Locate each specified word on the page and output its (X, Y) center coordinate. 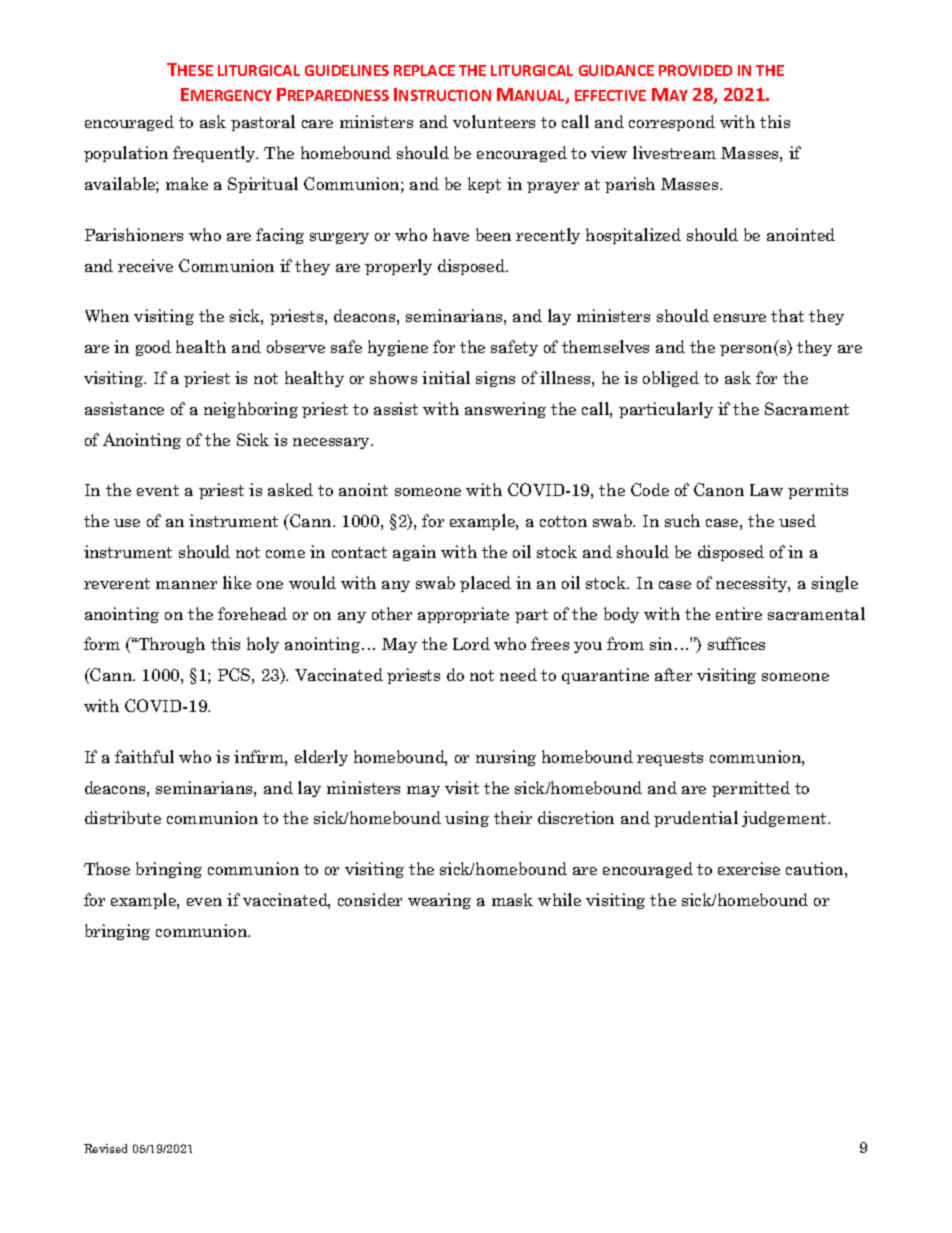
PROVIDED (695, 70)
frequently (215, 154)
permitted (751, 789)
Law (766, 490)
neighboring (251, 410)
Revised (105, 1148)
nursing (506, 758)
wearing (439, 901)
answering (505, 410)
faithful (144, 756)
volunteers (494, 121)
